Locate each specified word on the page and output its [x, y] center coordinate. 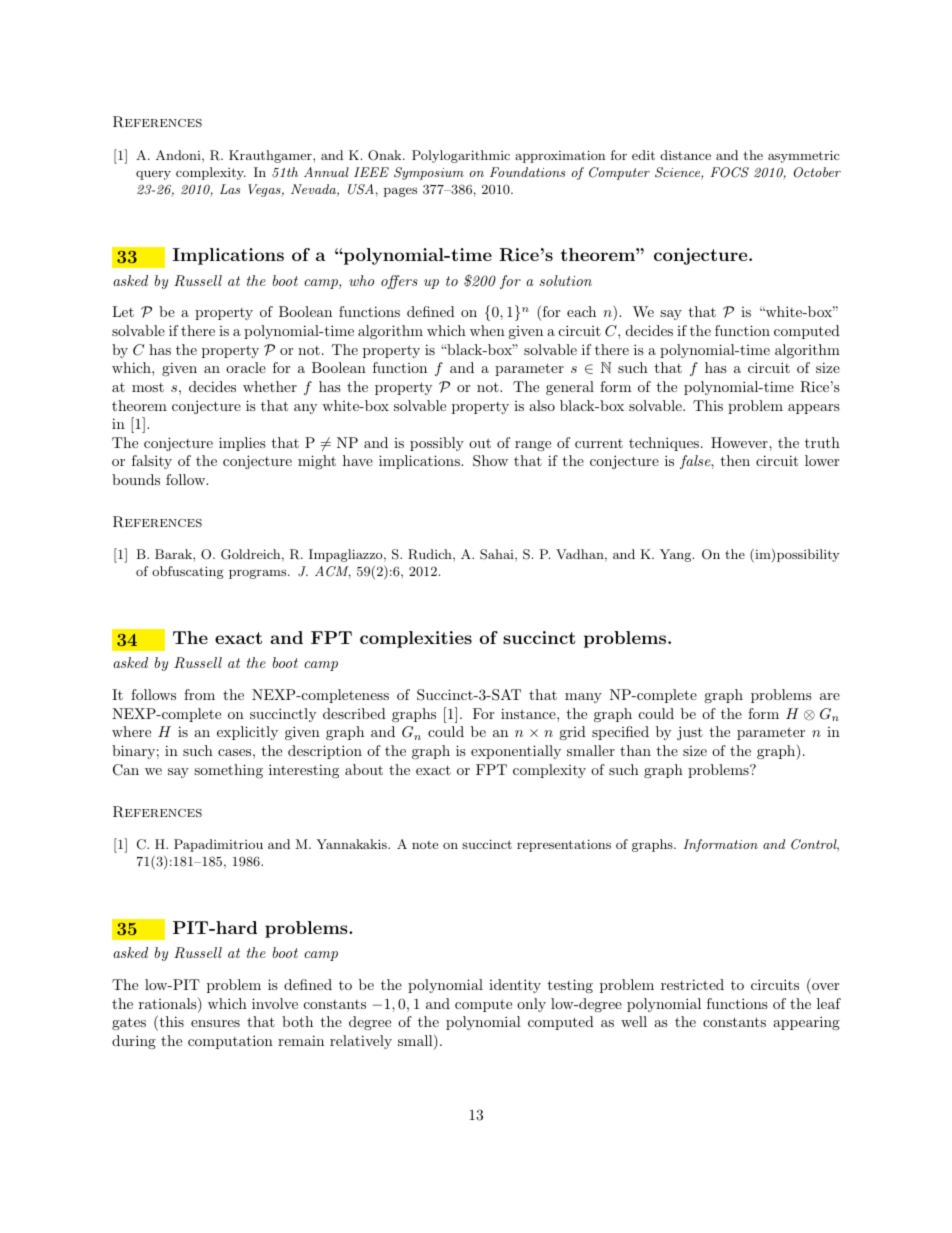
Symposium [429, 173]
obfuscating [188, 572]
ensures [215, 1023]
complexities [416, 639]
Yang [675, 555]
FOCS [730, 172]
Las [230, 189]
